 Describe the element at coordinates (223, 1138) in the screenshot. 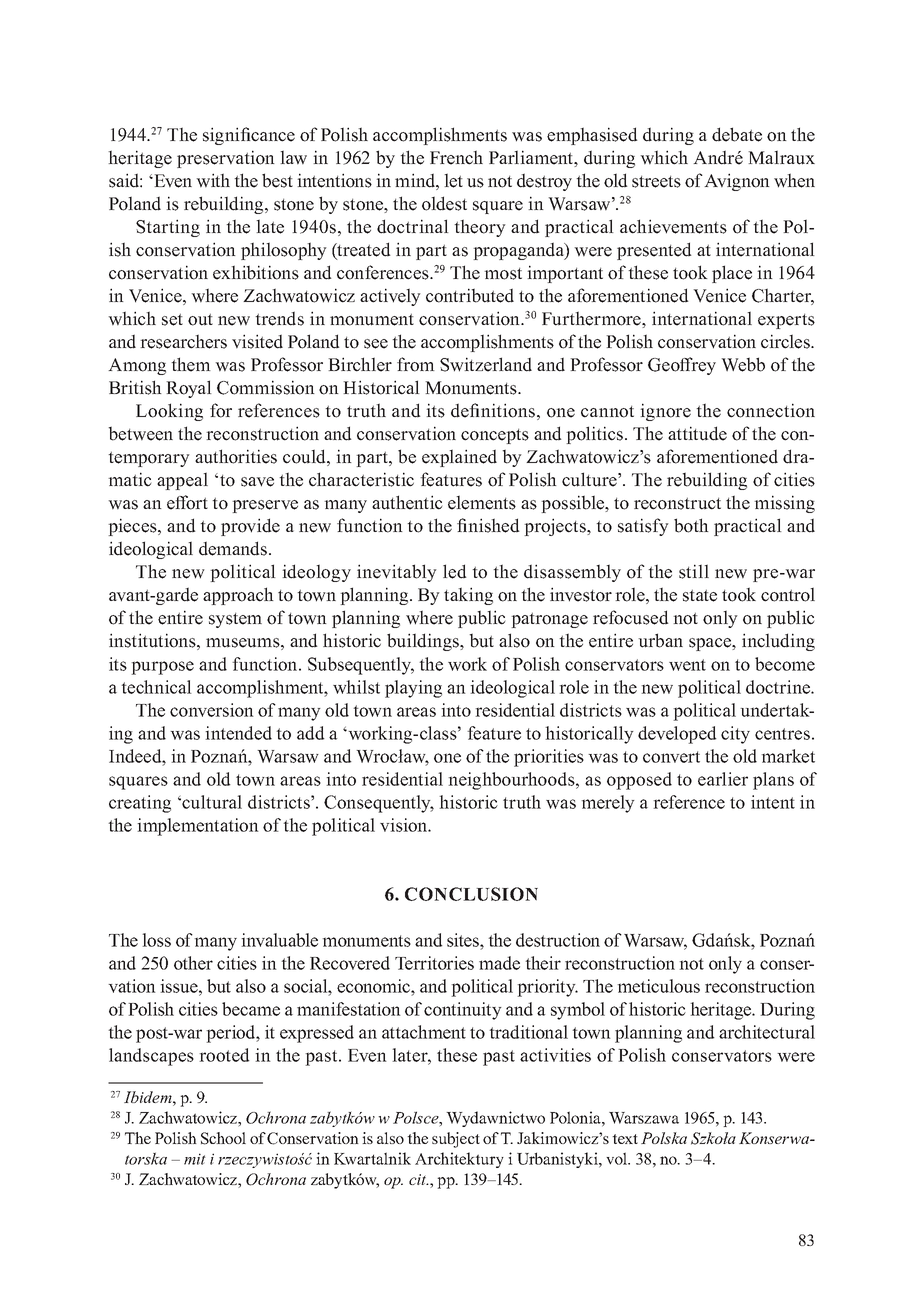

I see `School` at that location.
